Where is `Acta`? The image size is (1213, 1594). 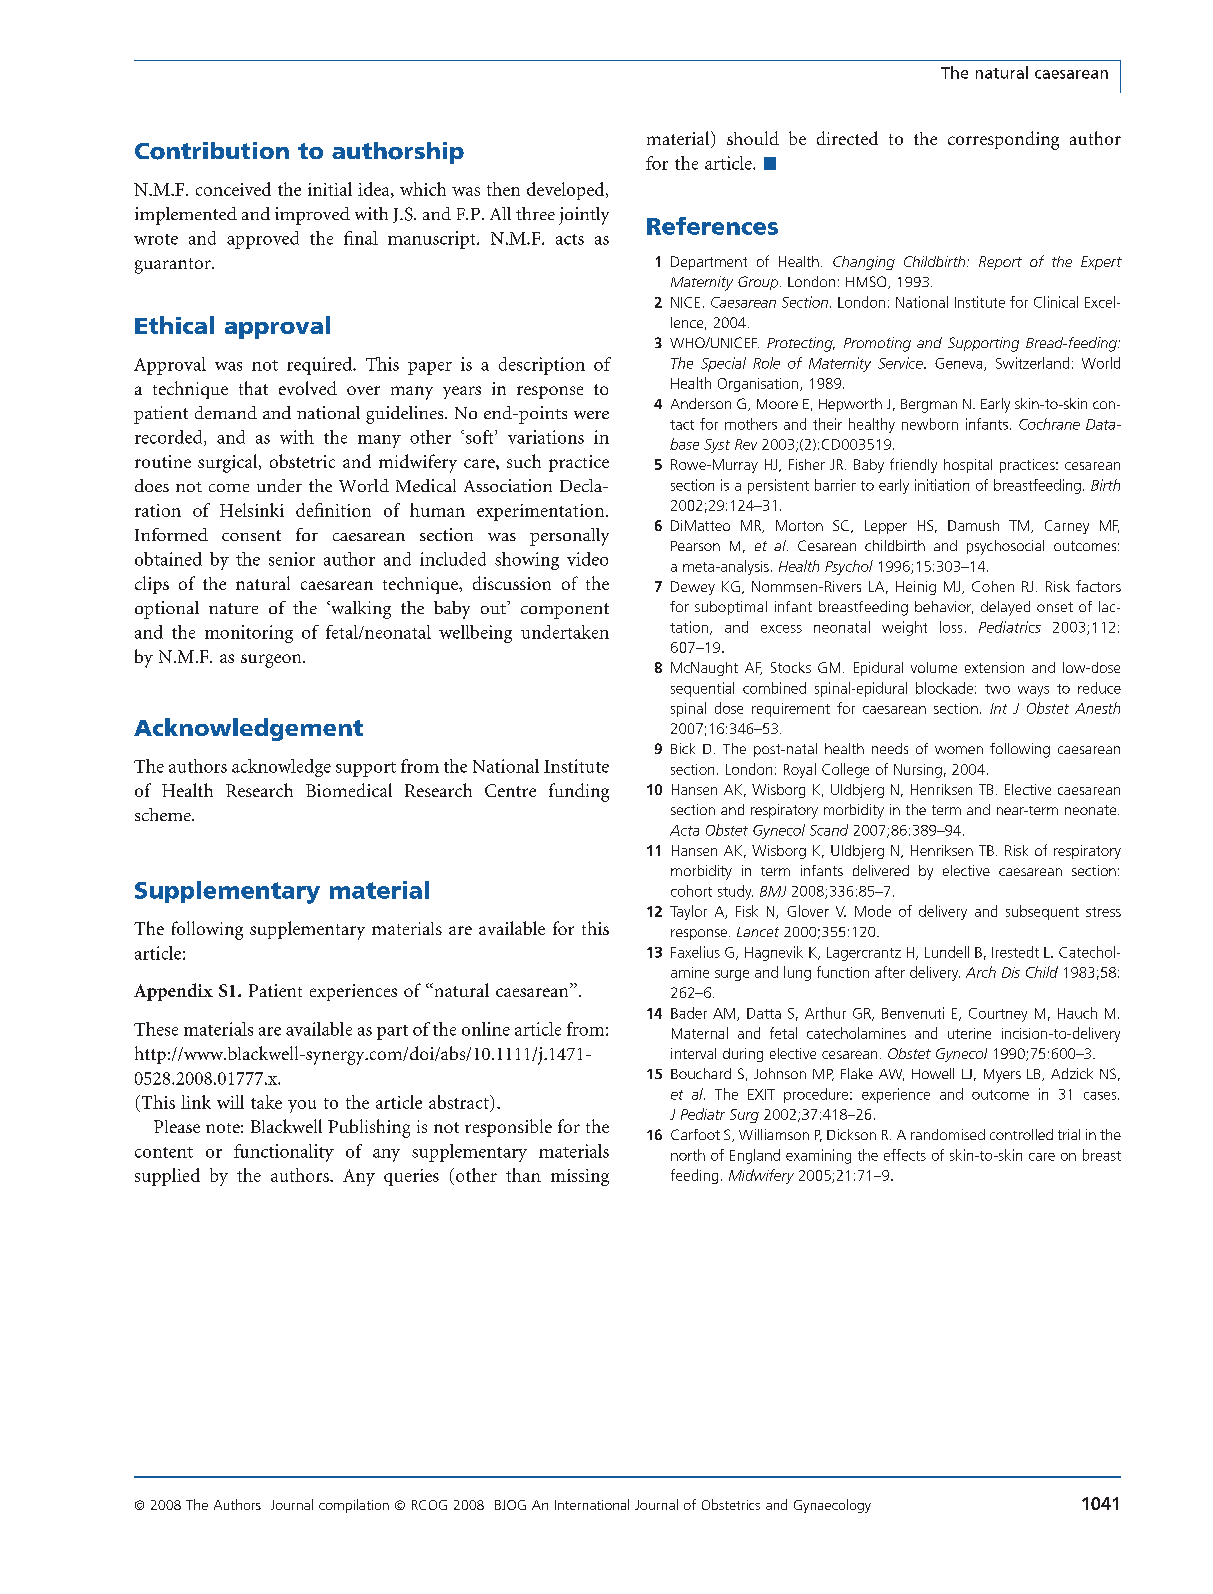 Acta is located at coordinates (684, 830).
